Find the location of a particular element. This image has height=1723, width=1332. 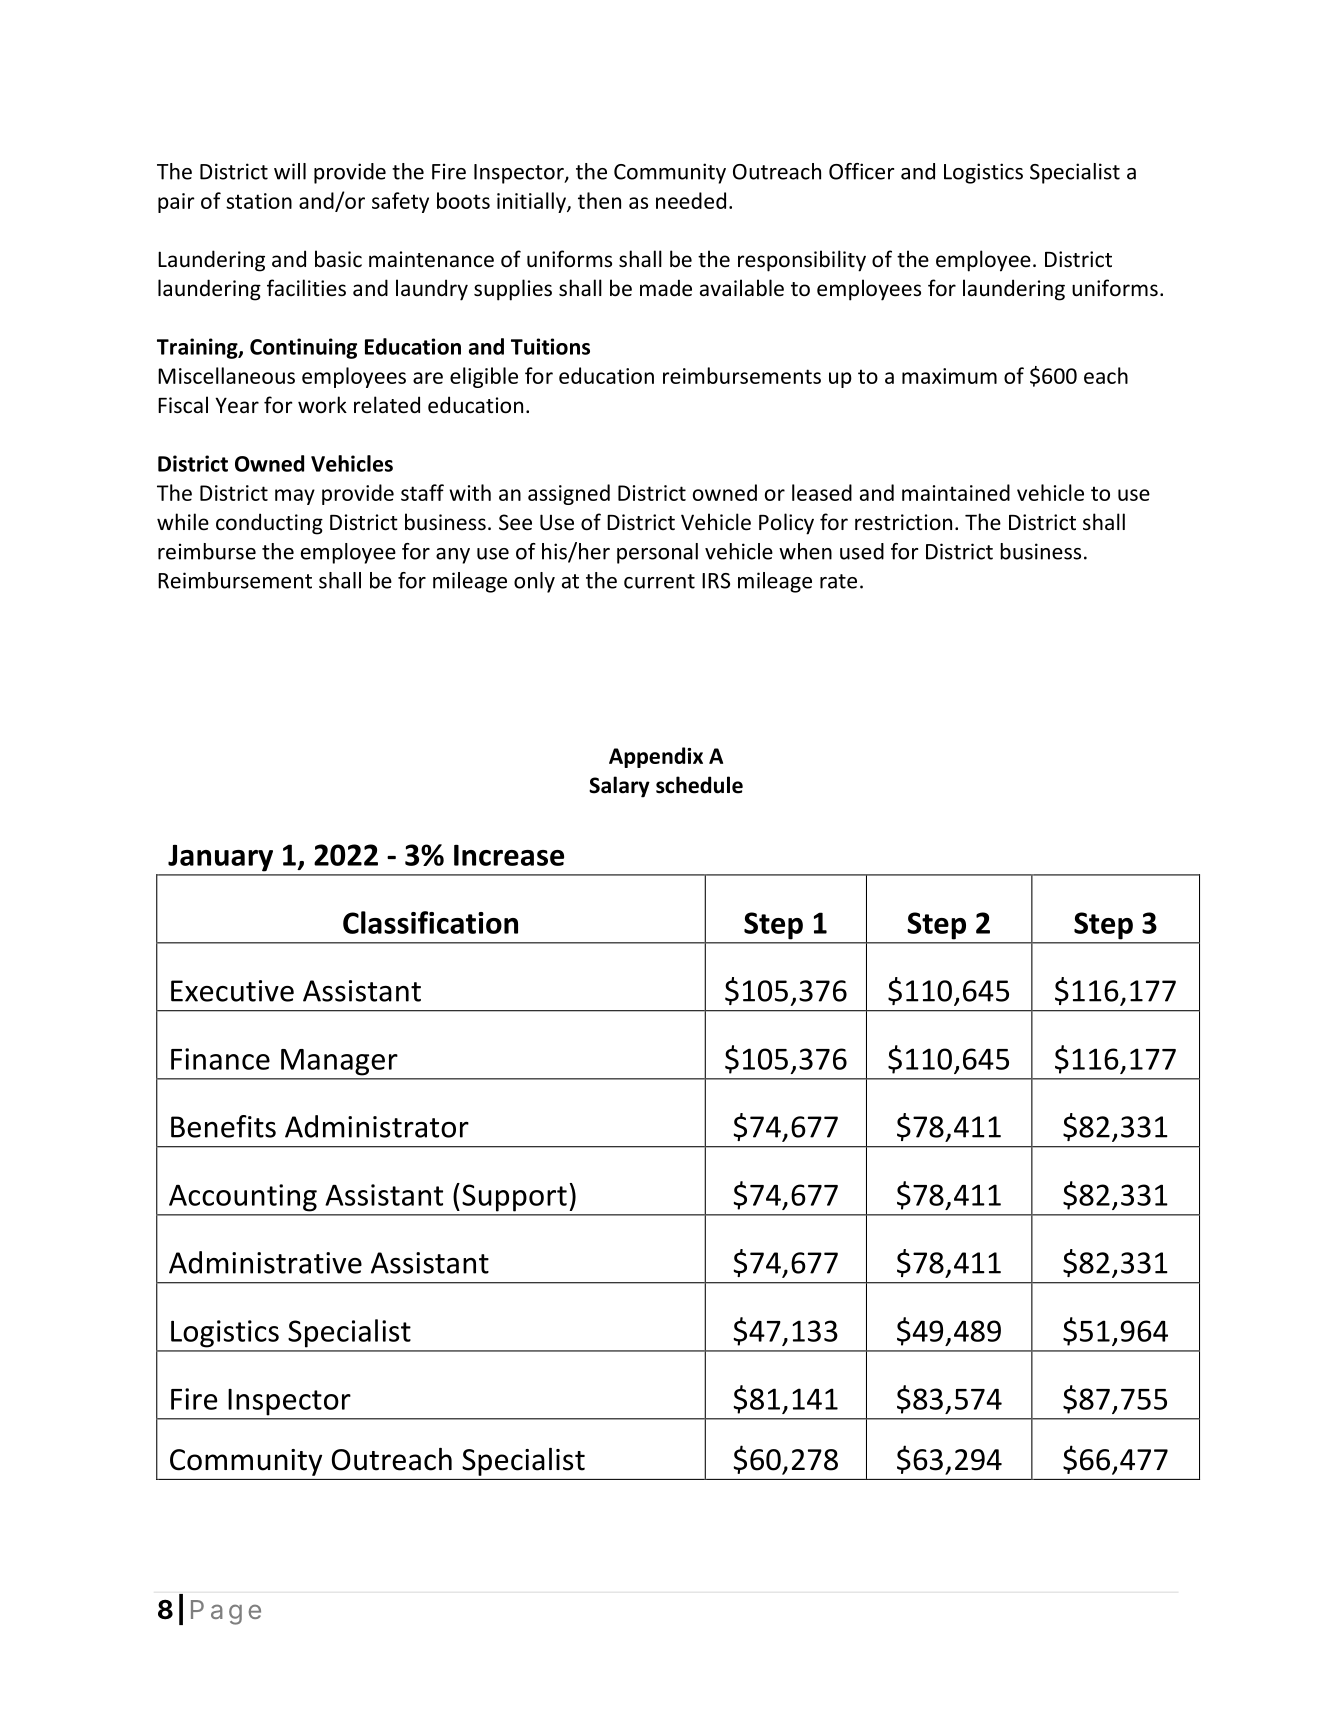

schedule is located at coordinates (699, 785).
